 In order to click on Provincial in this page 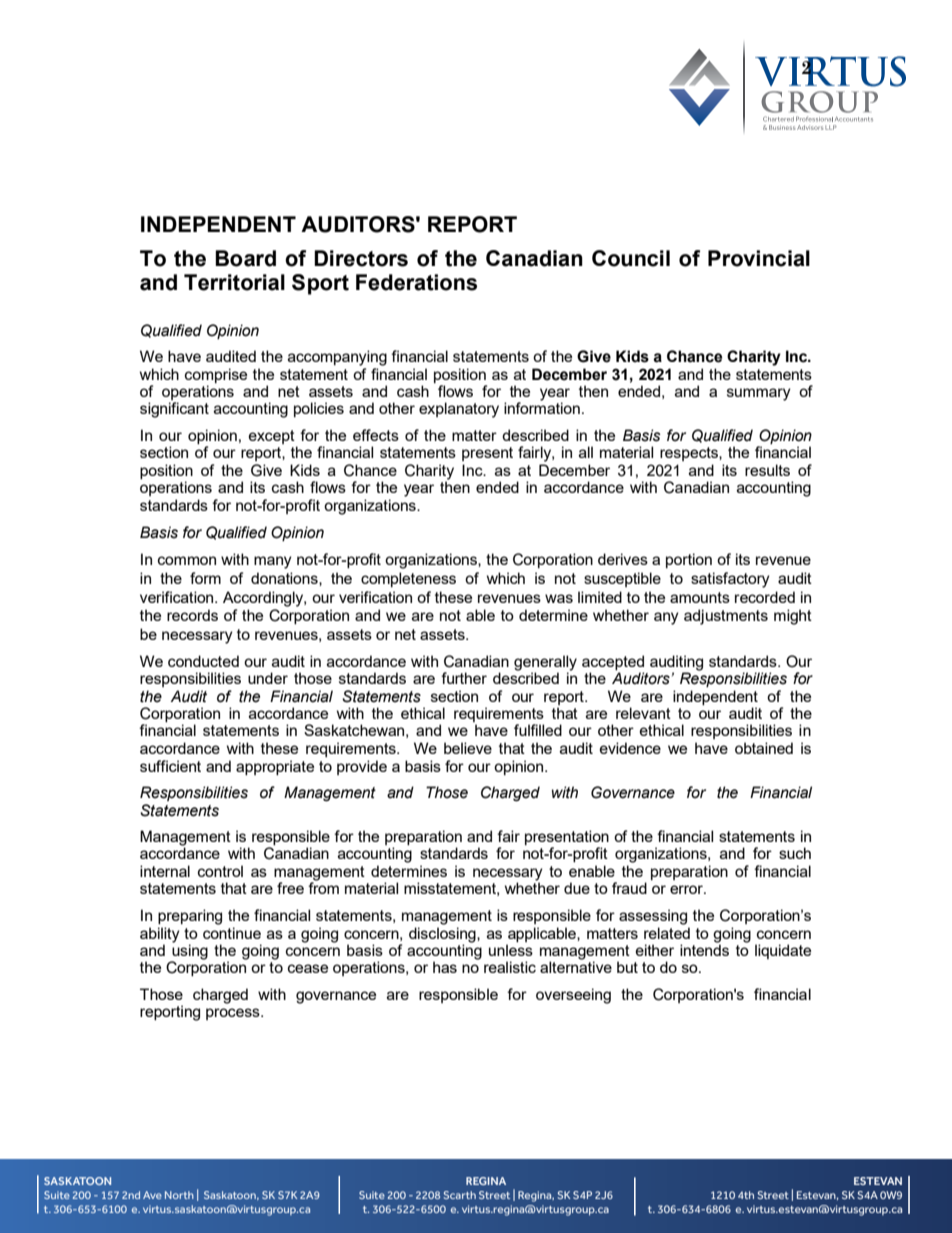, I will do `click(759, 258)`.
